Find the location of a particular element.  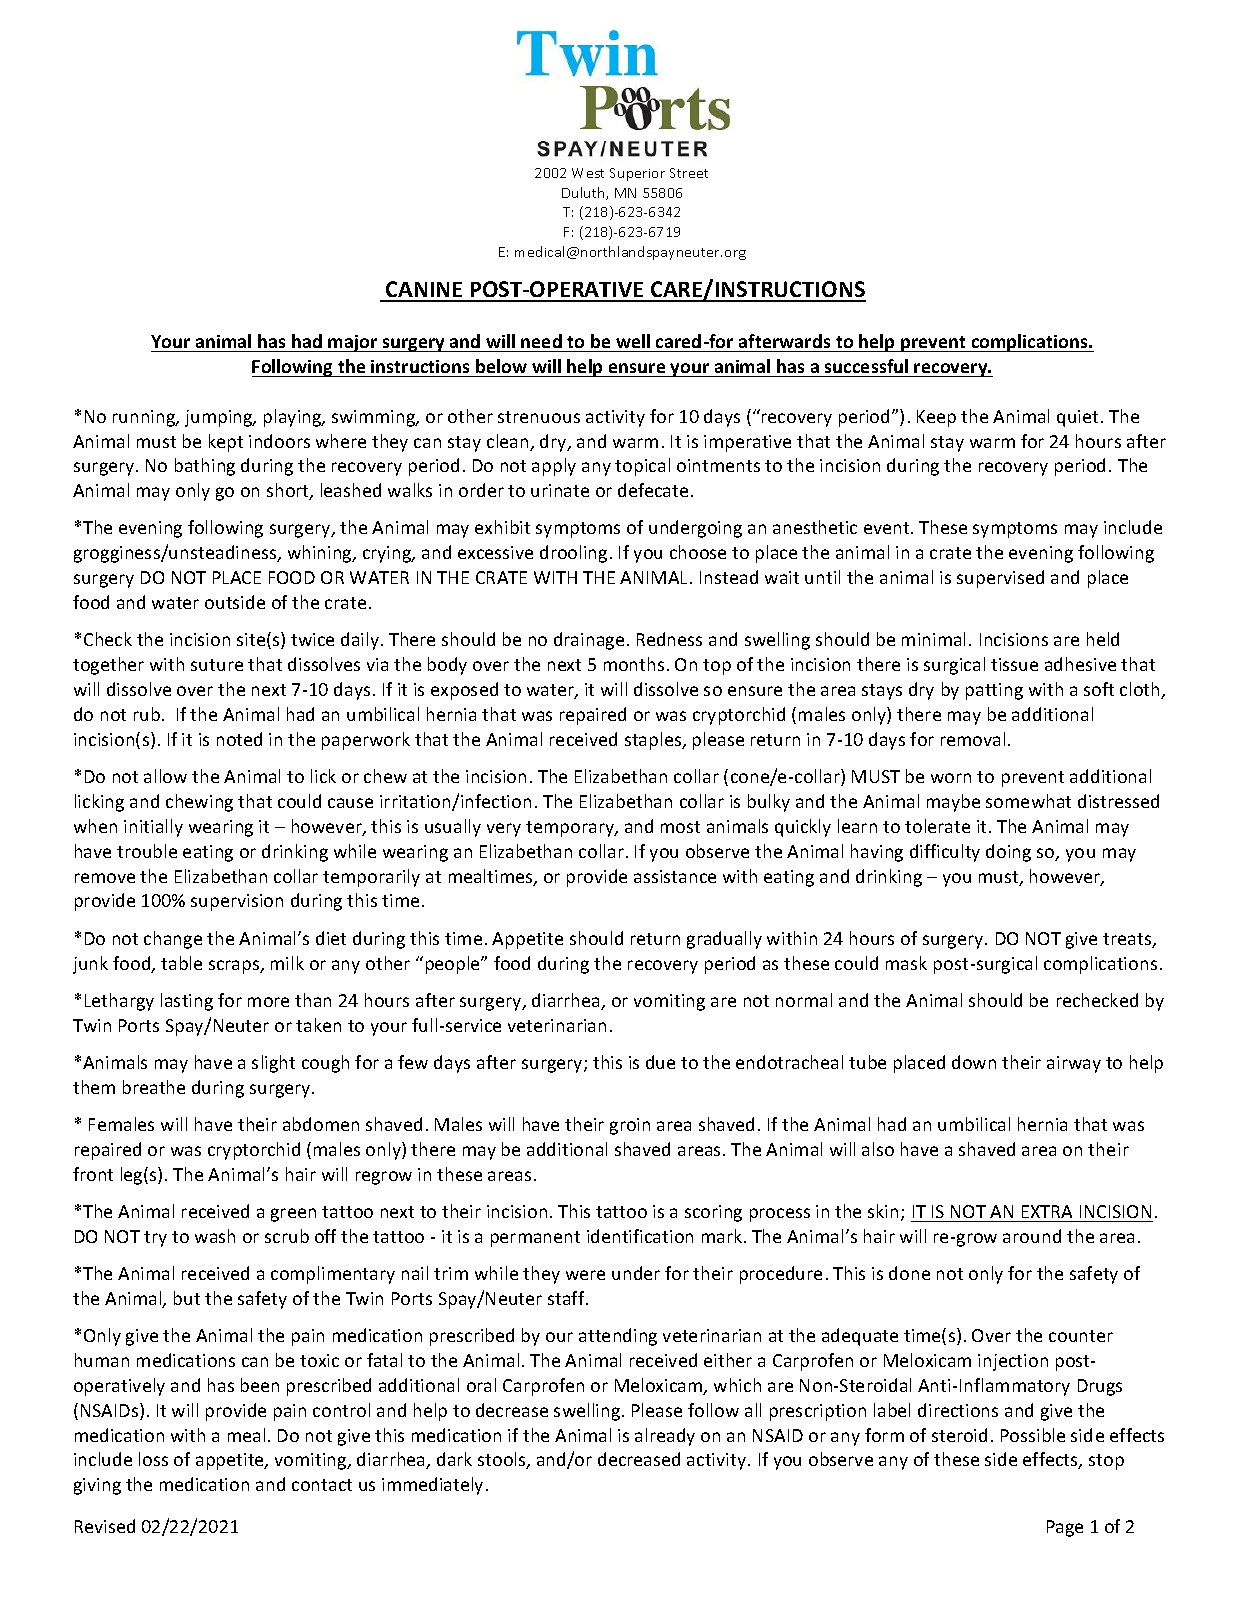

suture is located at coordinates (217, 665).
